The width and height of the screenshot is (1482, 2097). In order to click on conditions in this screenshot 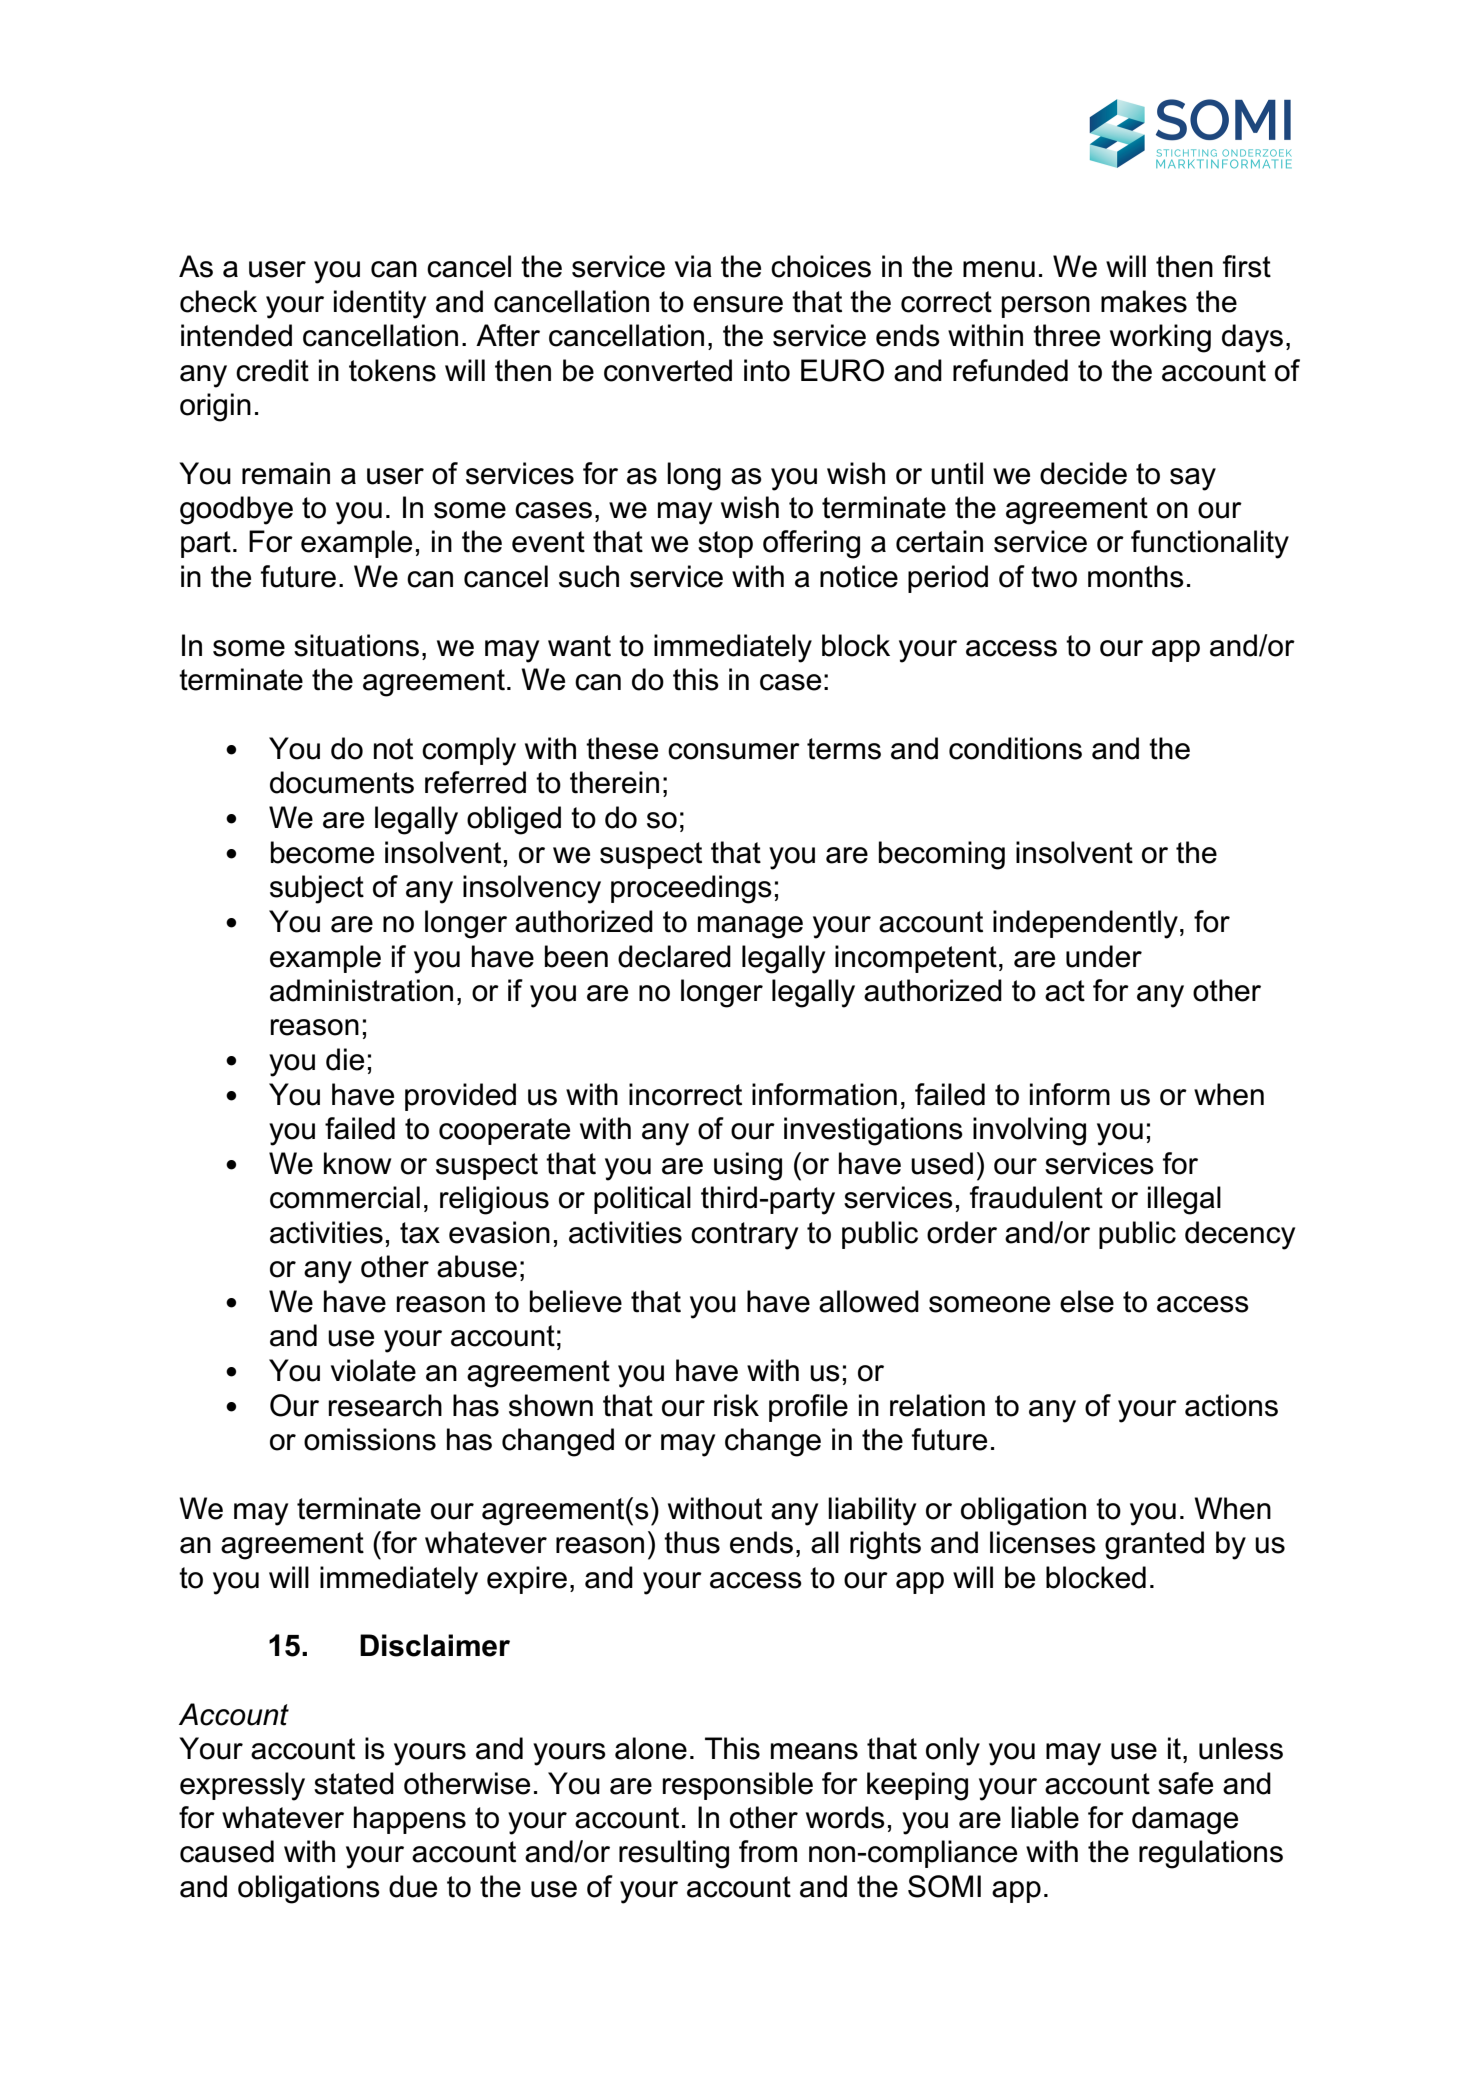, I will do `click(1015, 748)`.
